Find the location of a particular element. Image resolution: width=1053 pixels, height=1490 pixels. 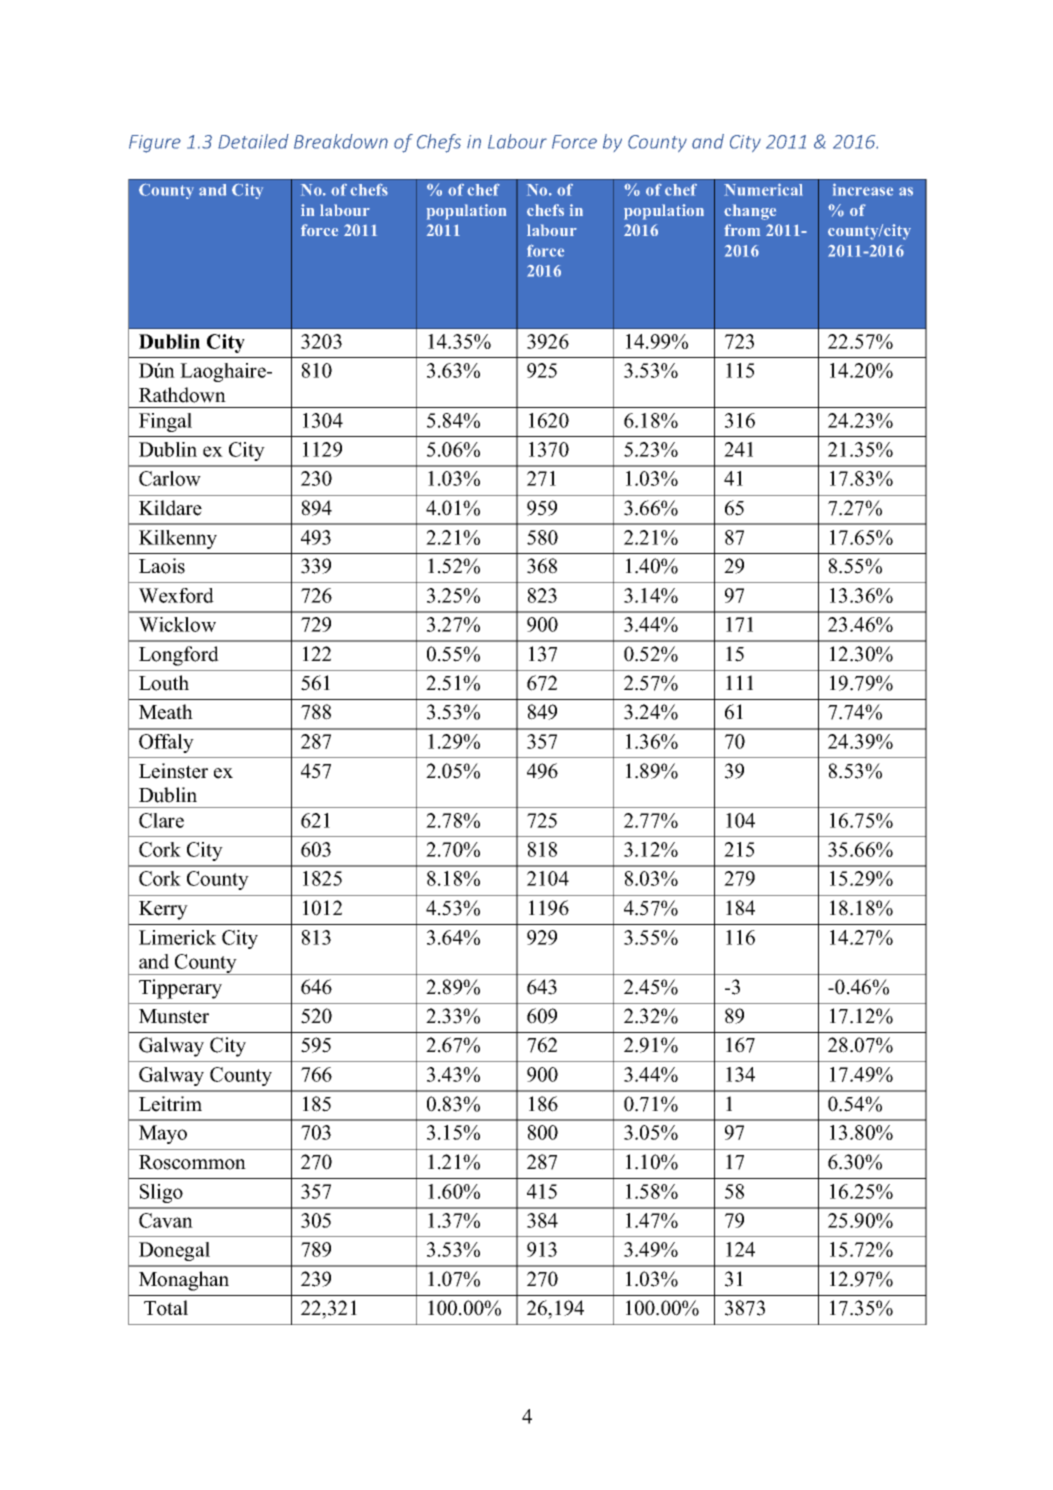

Donegal is located at coordinates (174, 1251).
